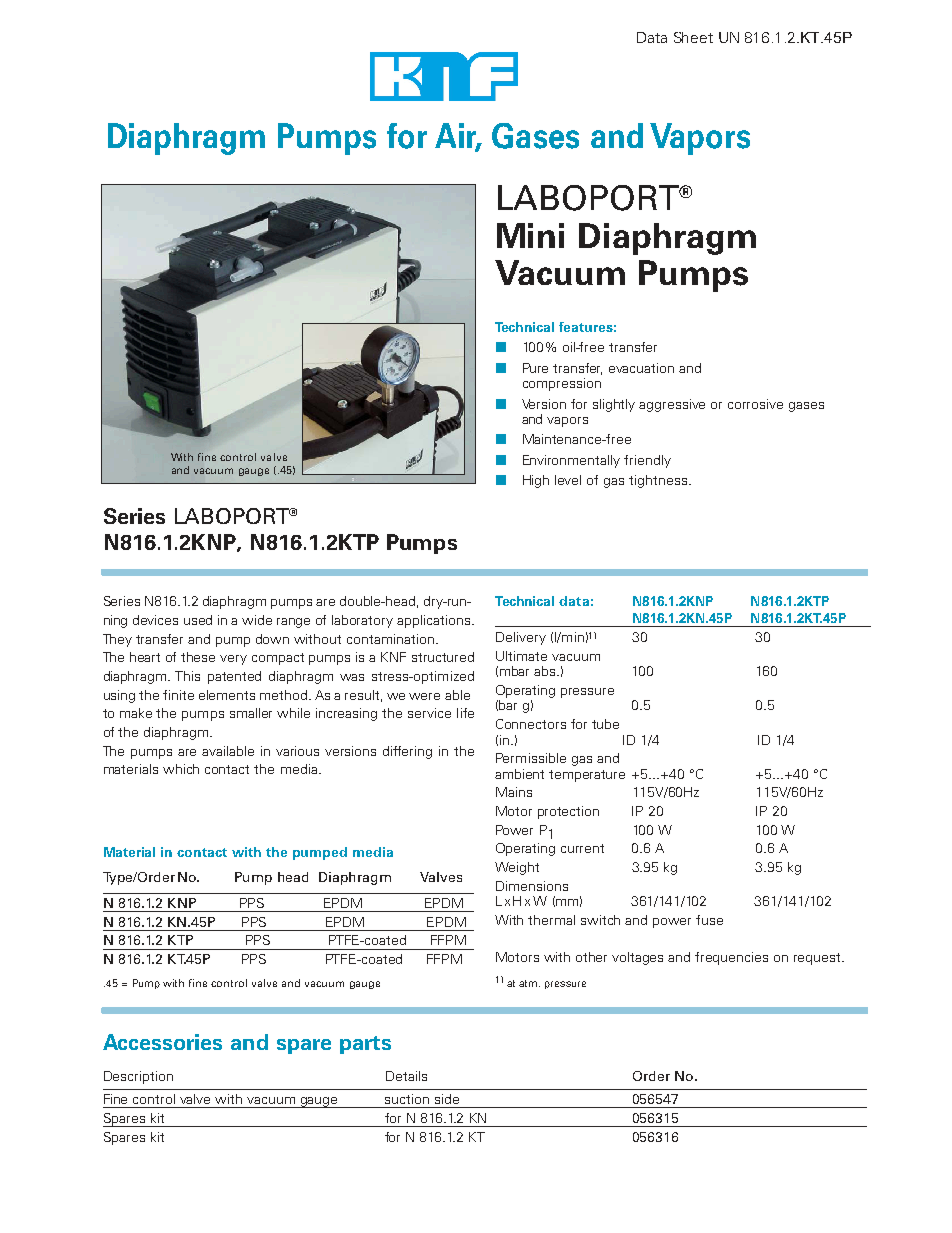  What do you see at coordinates (433, 621) in the screenshot?
I see `applications` at bounding box center [433, 621].
